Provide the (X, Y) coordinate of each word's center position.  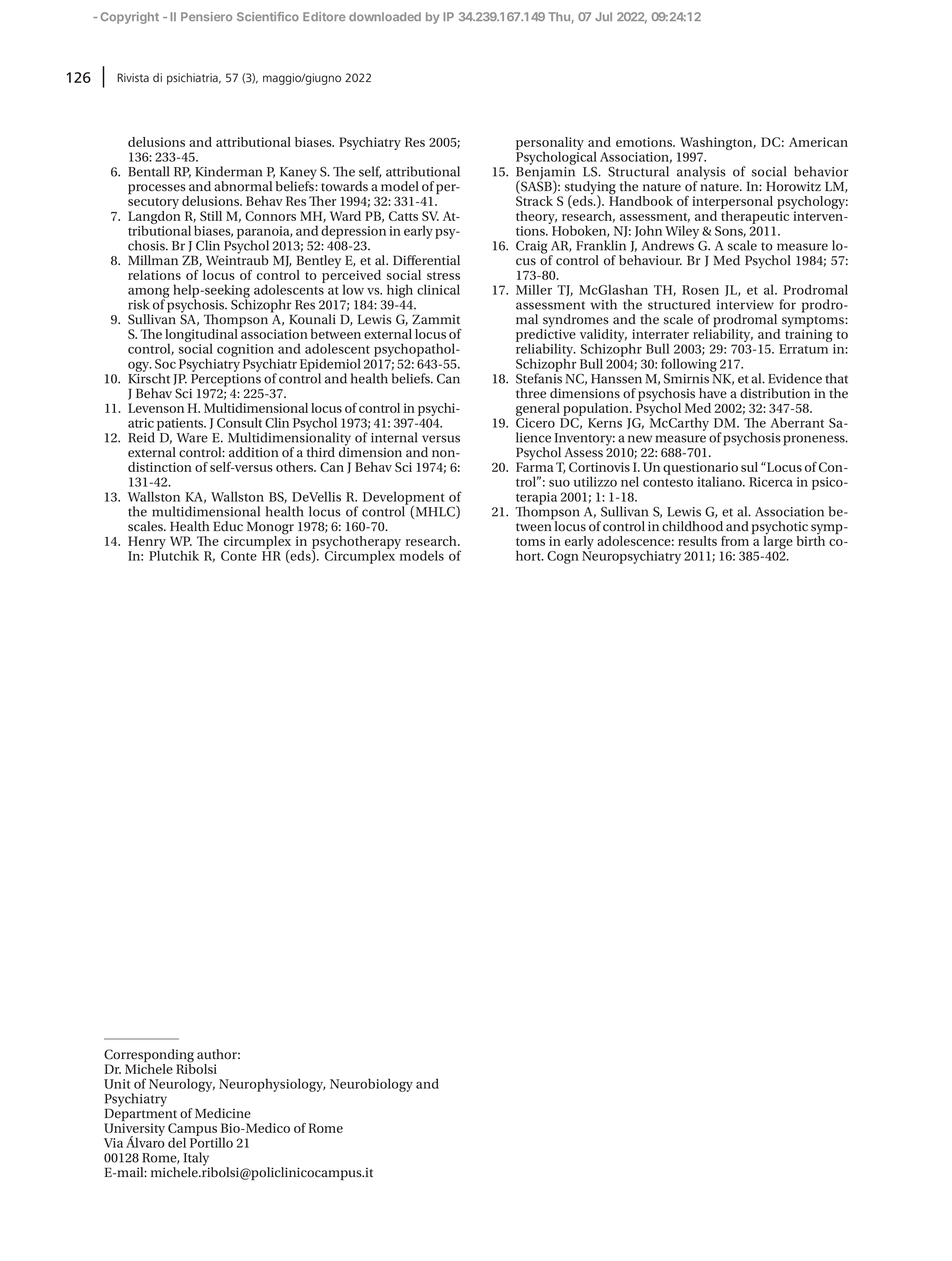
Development (404, 499)
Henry (147, 544)
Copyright (130, 18)
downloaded (385, 16)
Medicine (223, 1113)
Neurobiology (371, 1085)
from (735, 541)
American (818, 142)
